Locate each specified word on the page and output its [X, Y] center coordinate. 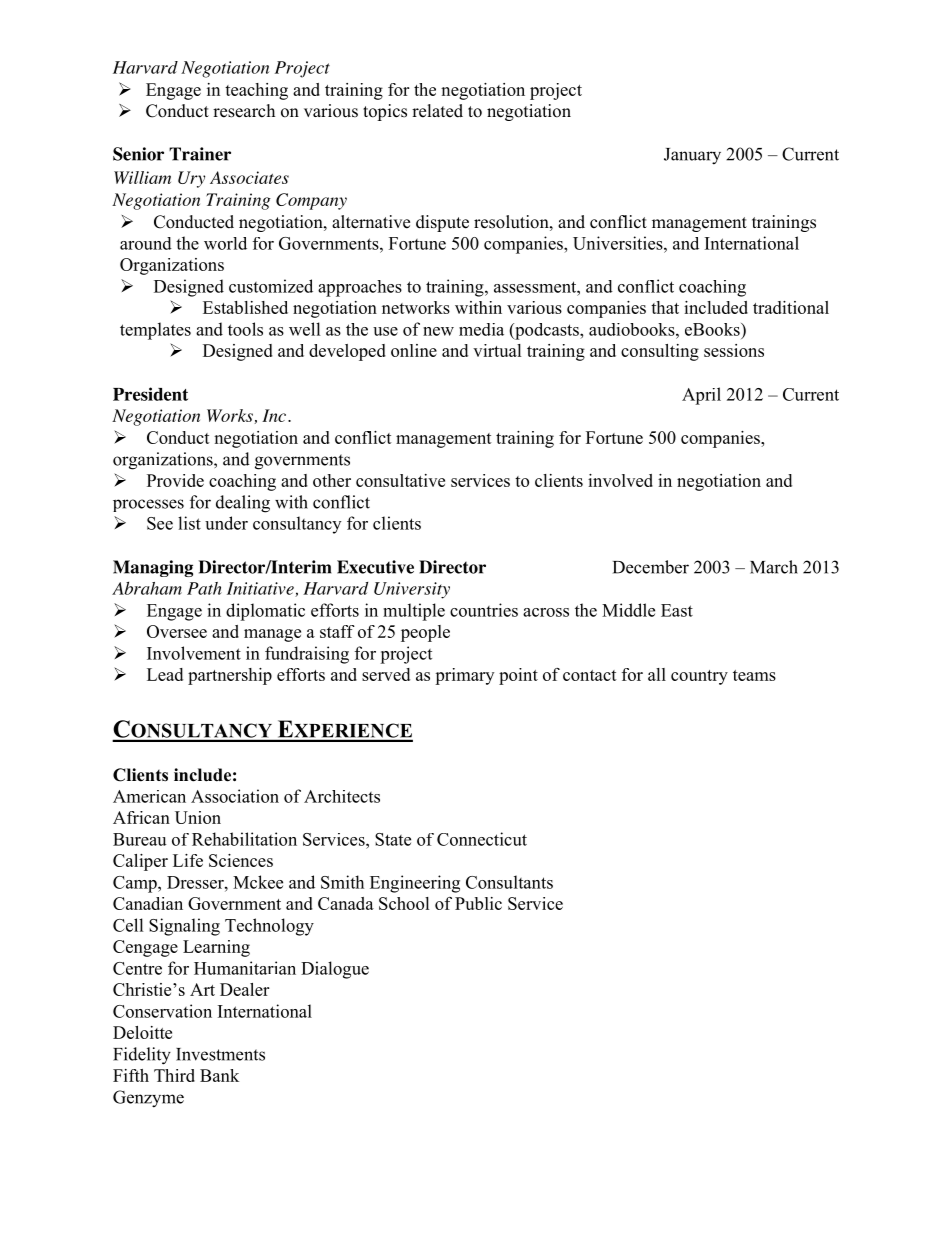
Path [204, 588]
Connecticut [482, 839]
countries [484, 610]
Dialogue [335, 970]
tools [245, 329]
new [438, 331]
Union [198, 817]
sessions [734, 350]
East [677, 610]
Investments [220, 1054]
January [692, 156]
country [699, 677]
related [437, 111]
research [244, 111]
